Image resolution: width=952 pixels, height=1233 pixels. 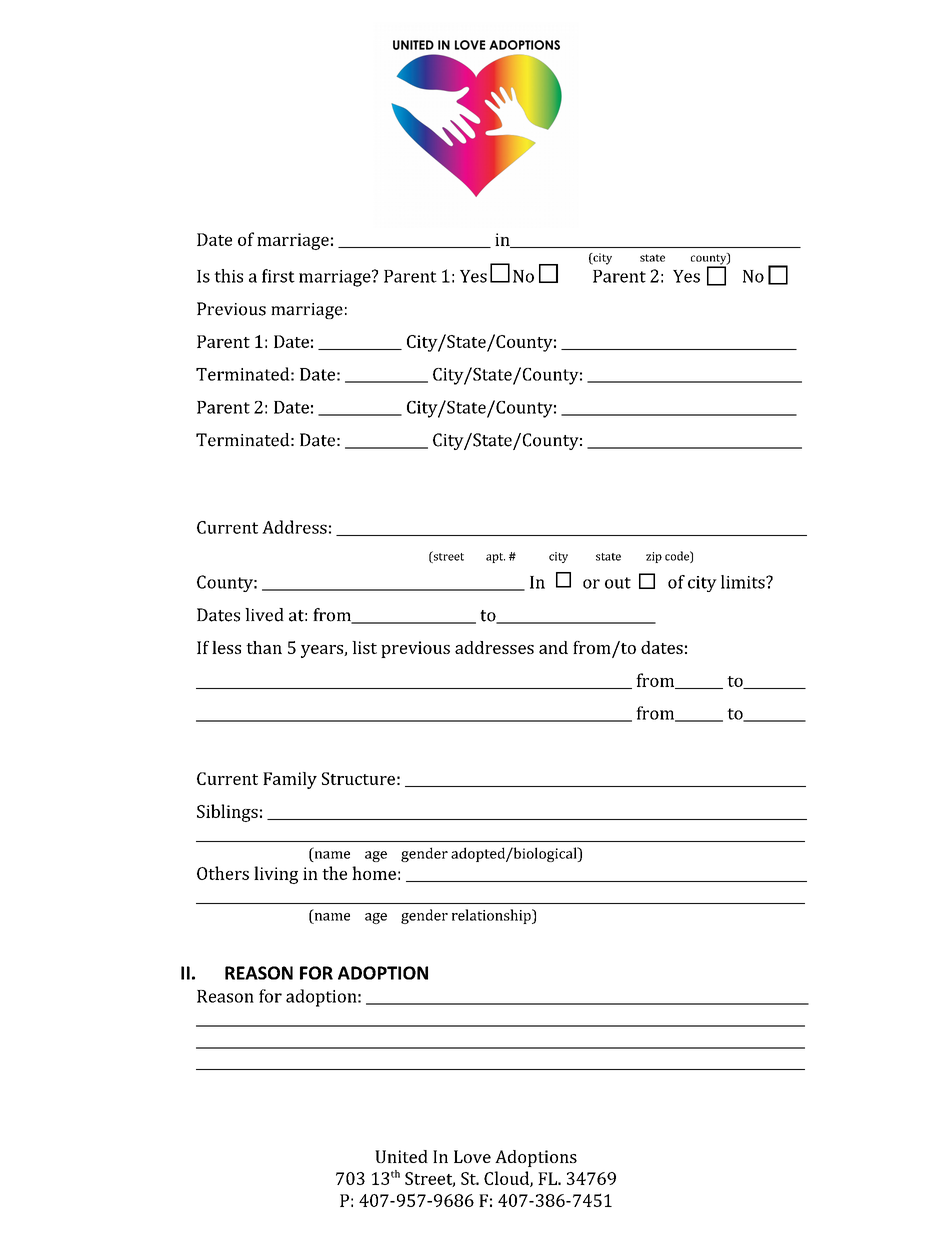 I want to click on apt, so click(x=495, y=558).
